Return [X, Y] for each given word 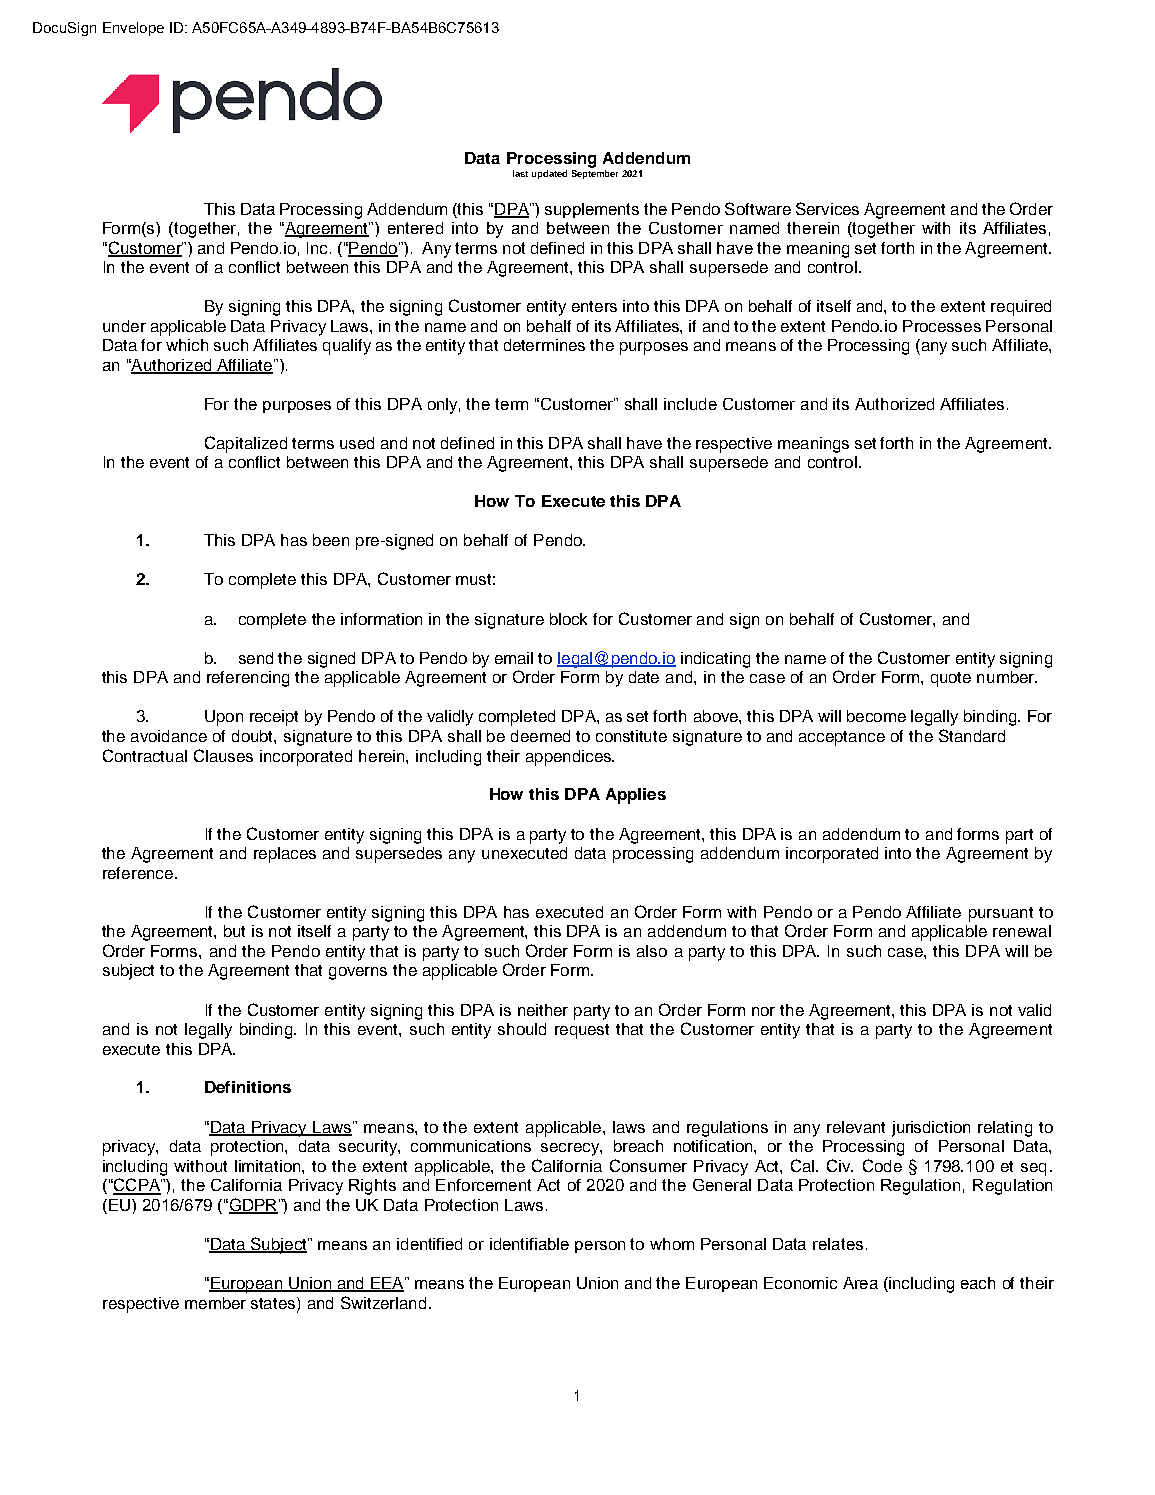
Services [827, 208]
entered [415, 228]
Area [860, 1283]
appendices [569, 758]
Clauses [223, 755]
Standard [972, 735]
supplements [592, 210]
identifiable [529, 1244]
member [215, 1303]
